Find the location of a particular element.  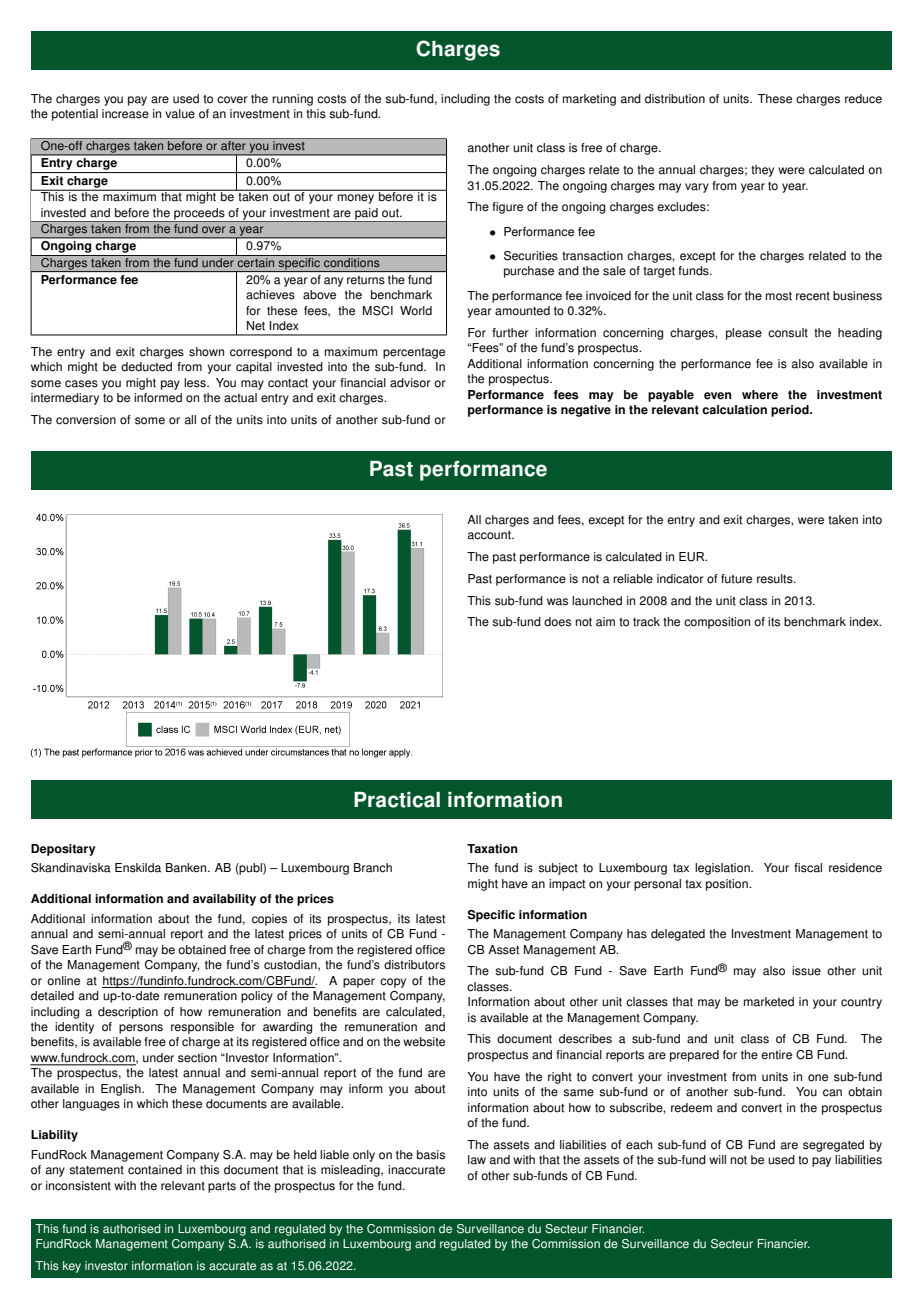

deducted is located at coordinates (146, 367).
